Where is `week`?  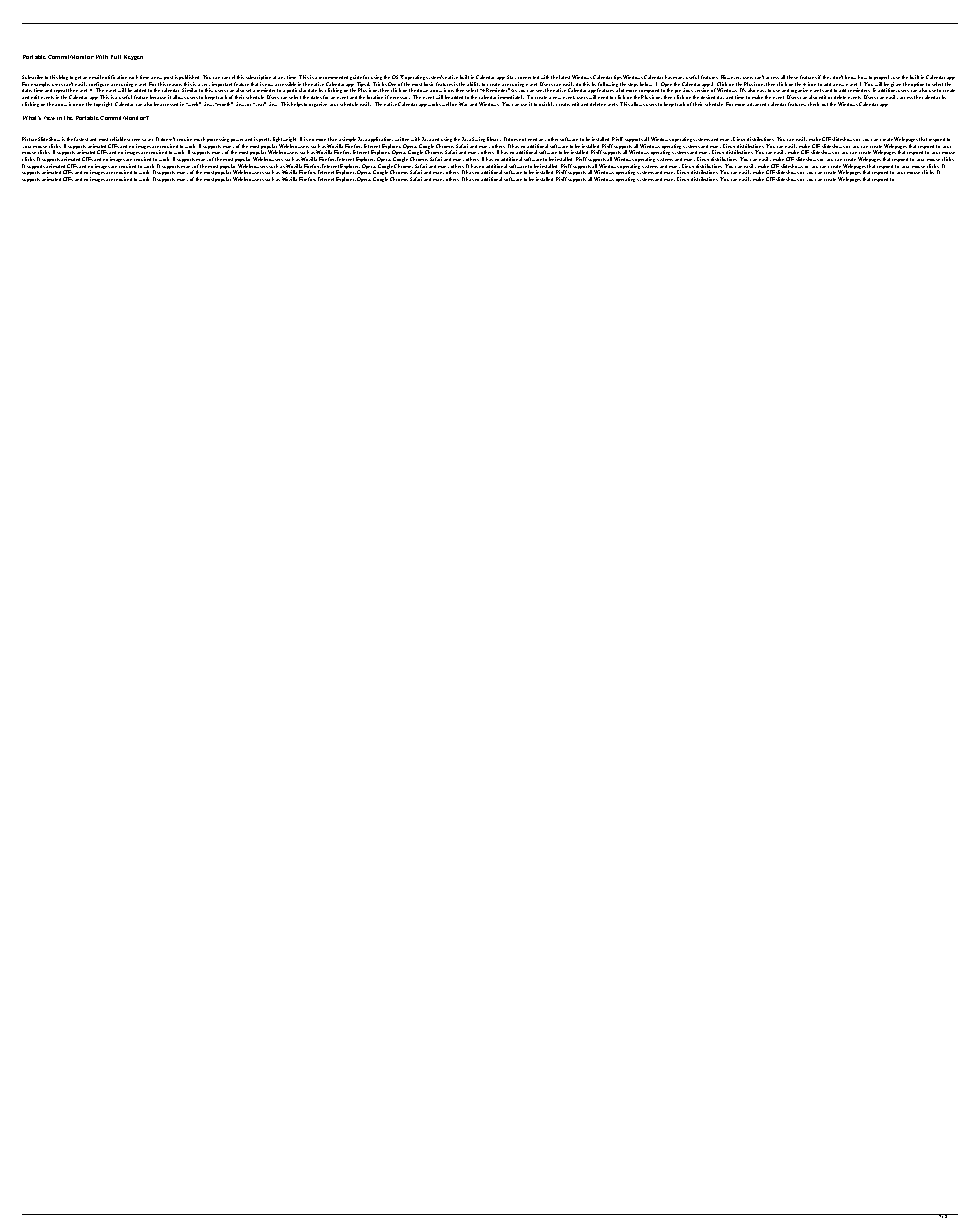
week is located at coordinates (193, 104).
